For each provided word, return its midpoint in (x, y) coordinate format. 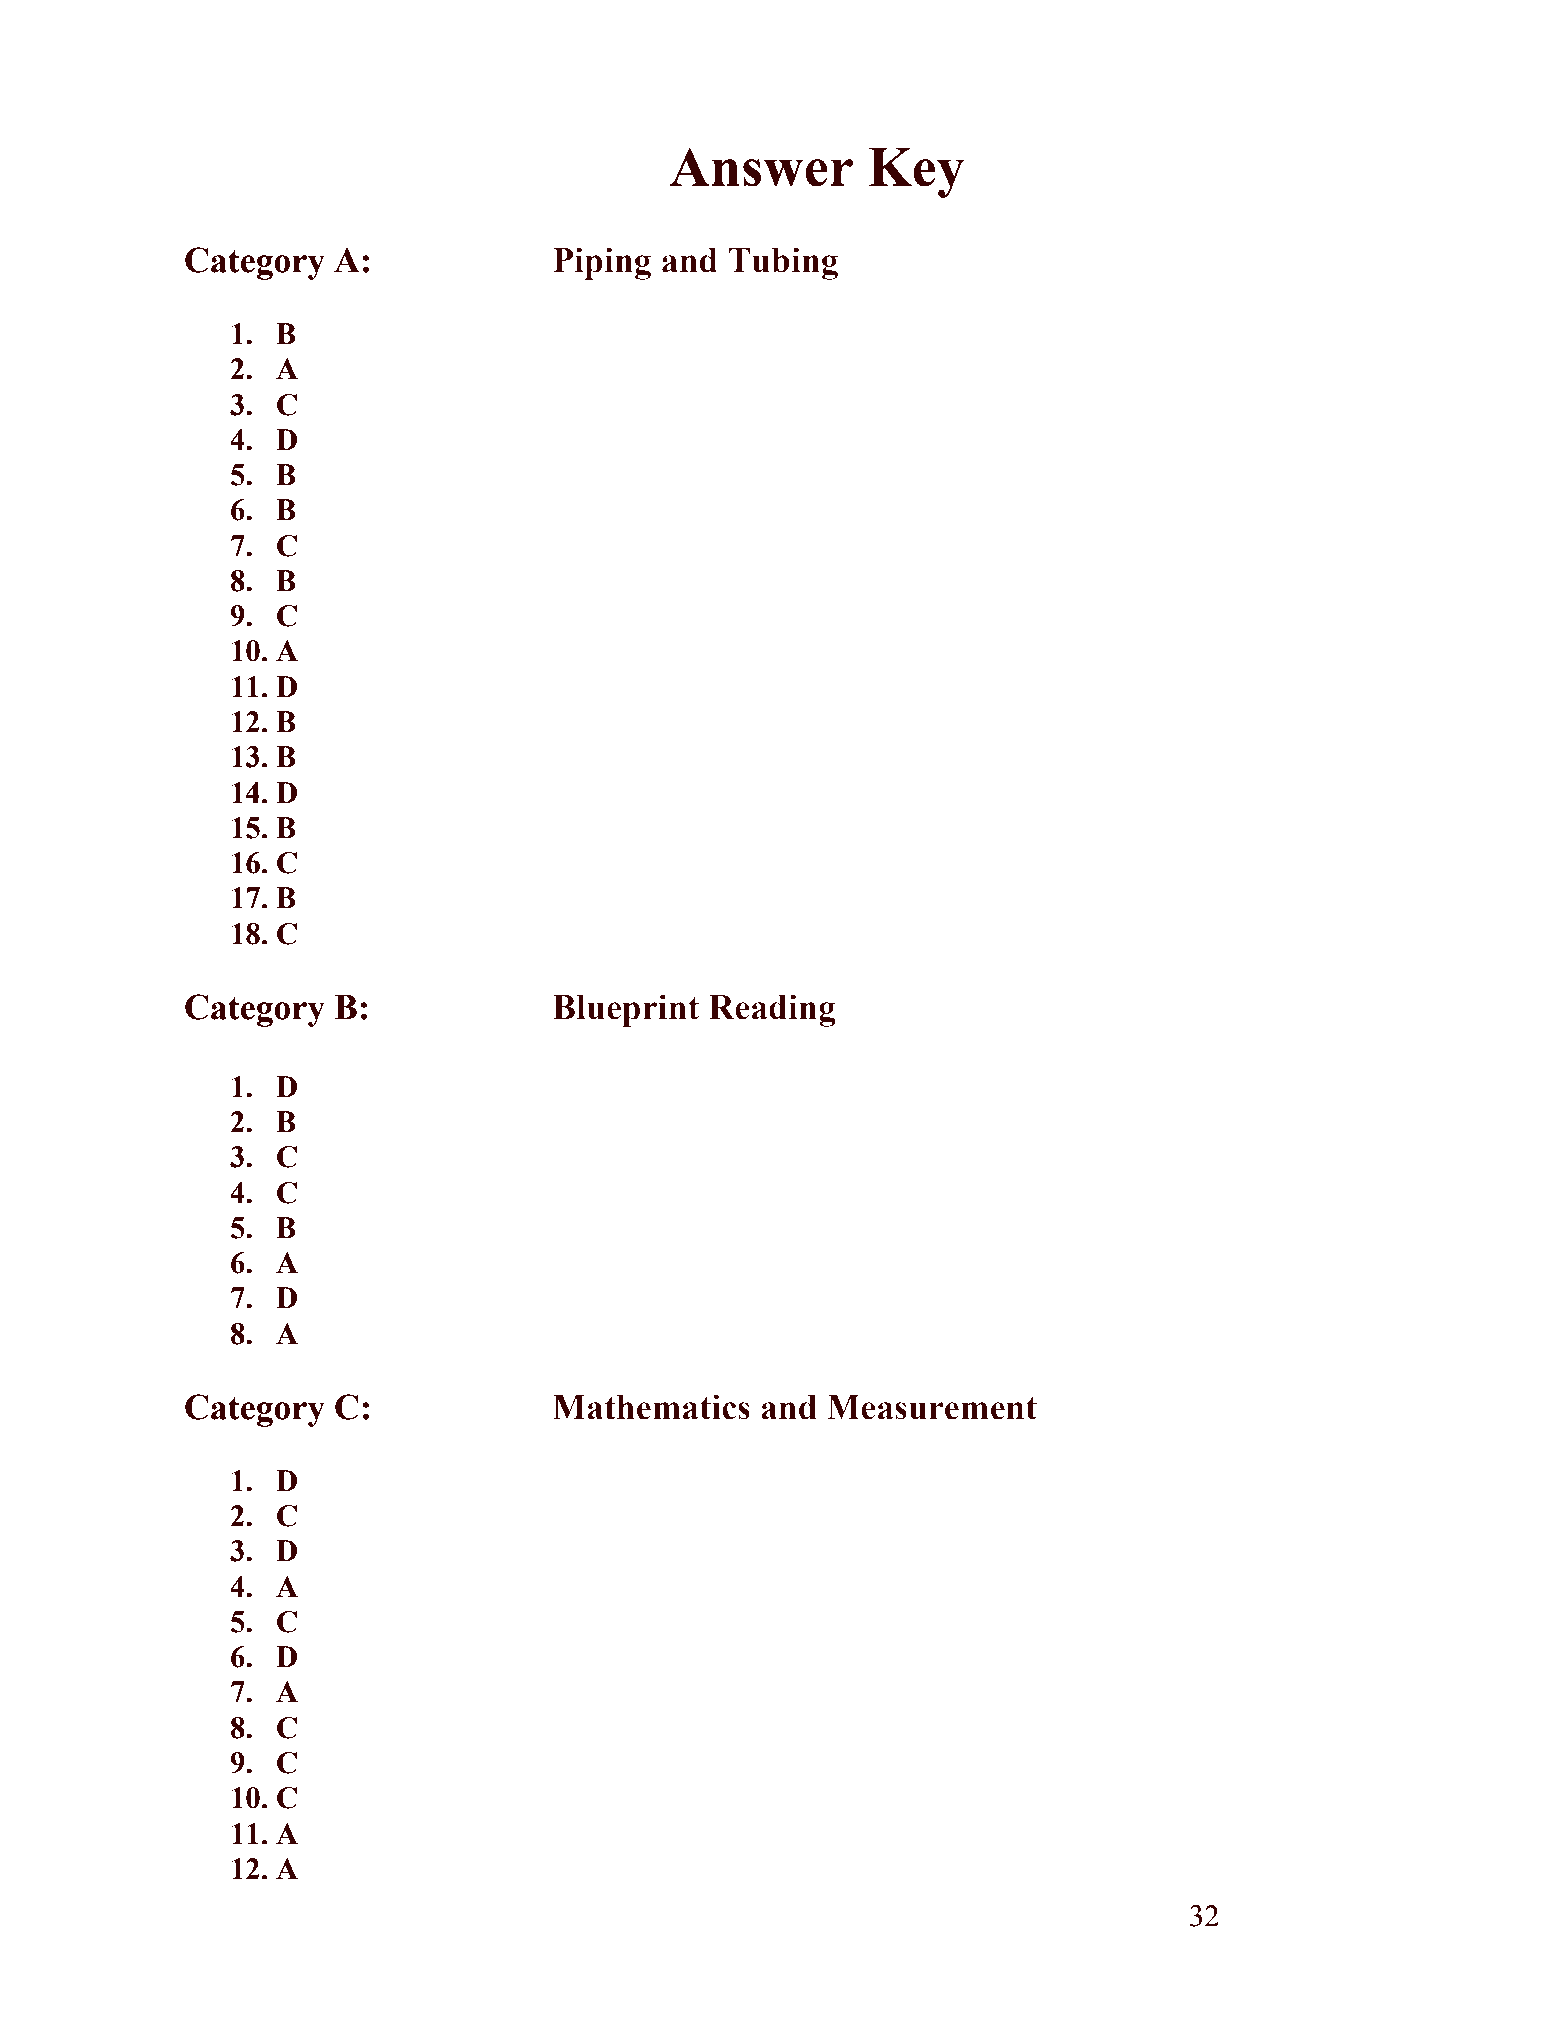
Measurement (932, 1407)
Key (917, 173)
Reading (772, 1010)
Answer (761, 167)
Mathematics (651, 1407)
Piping (602, 263)
